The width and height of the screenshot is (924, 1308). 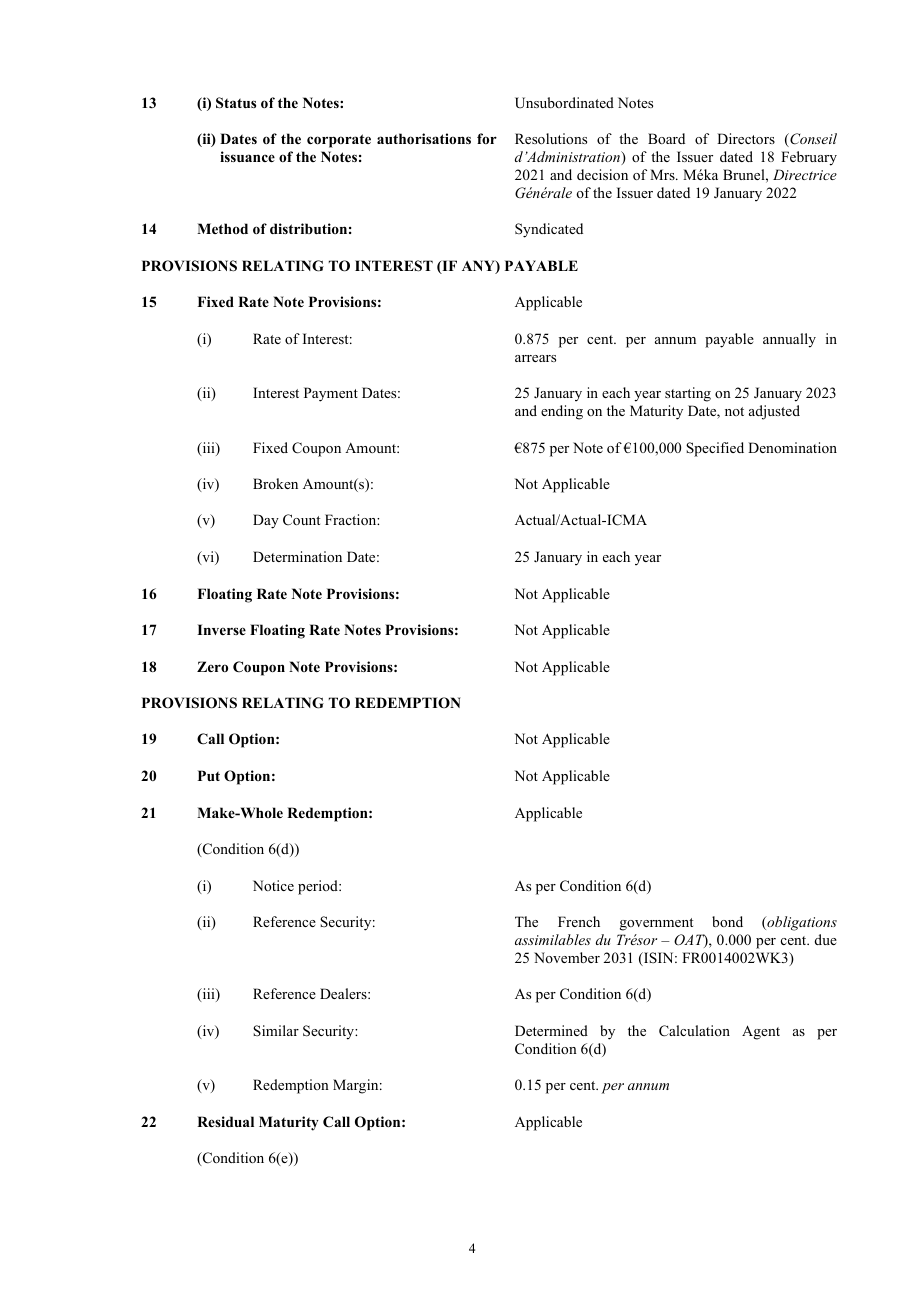 I want to click on Determined, so click(x=551, y=1030).
